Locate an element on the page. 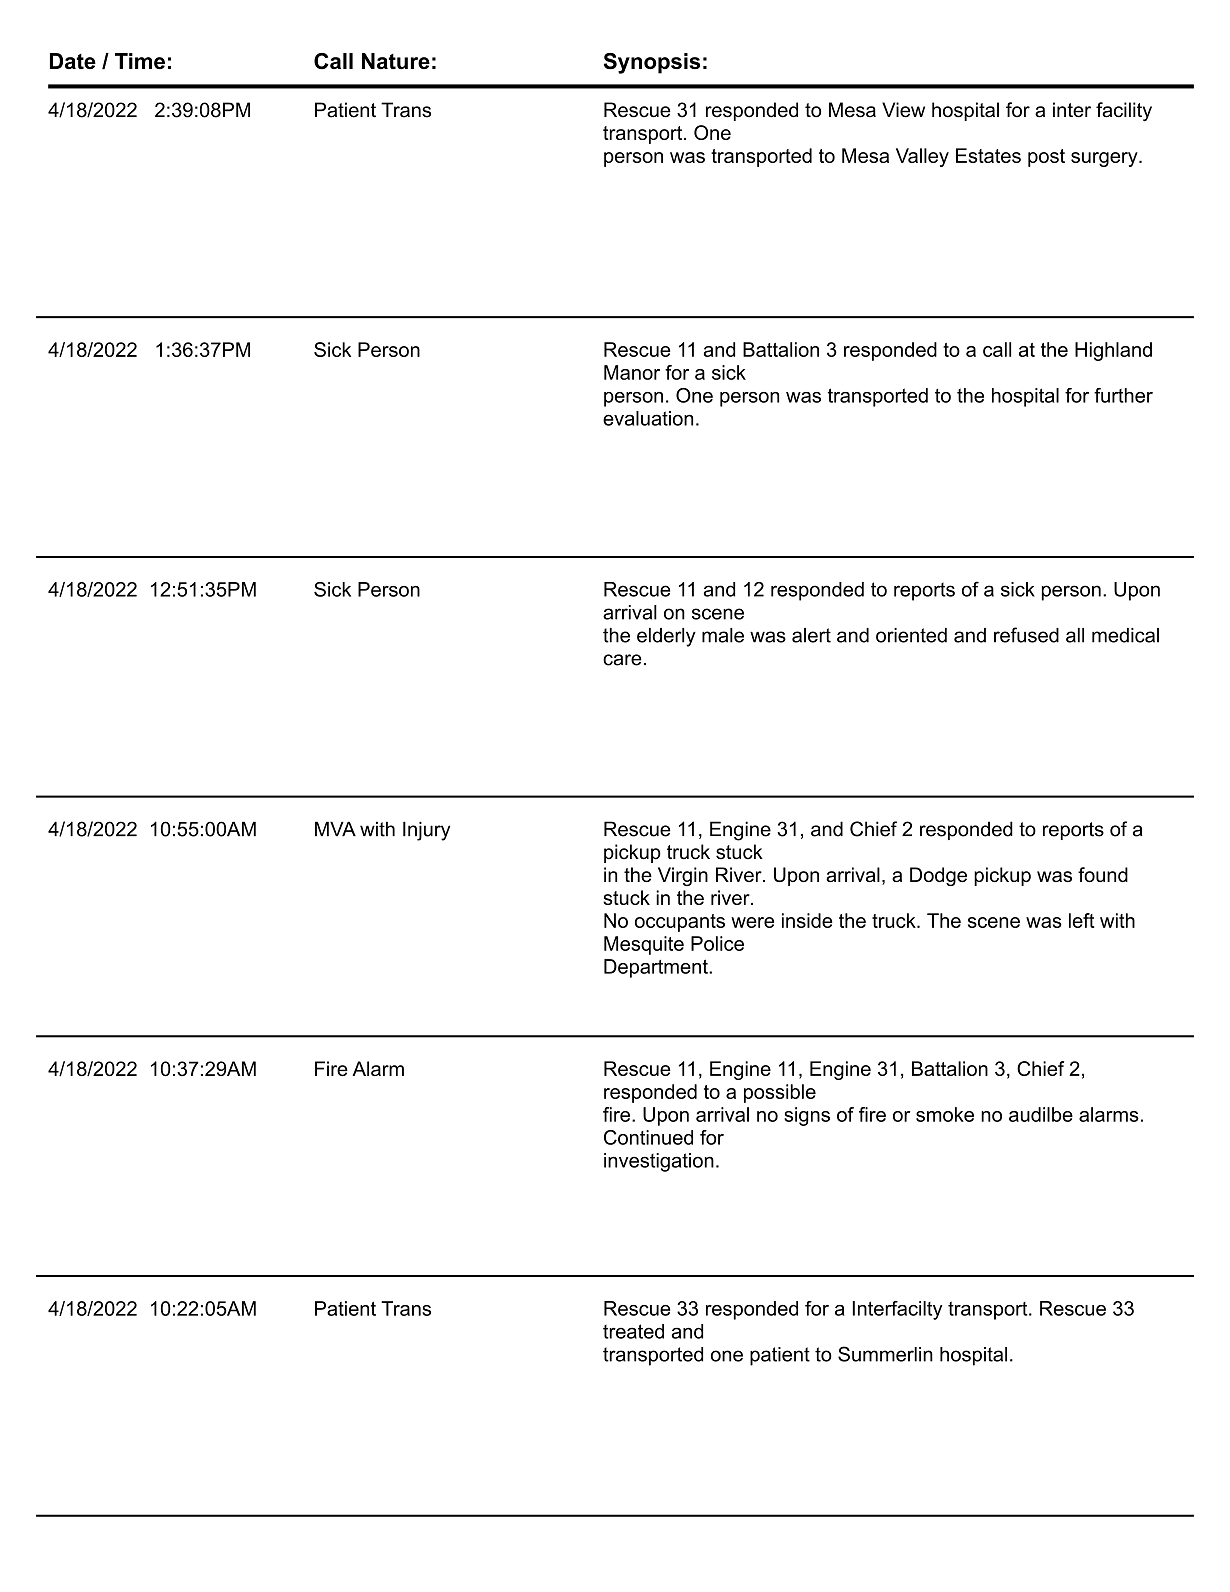  treated is located at coordinates (633, 1331).
